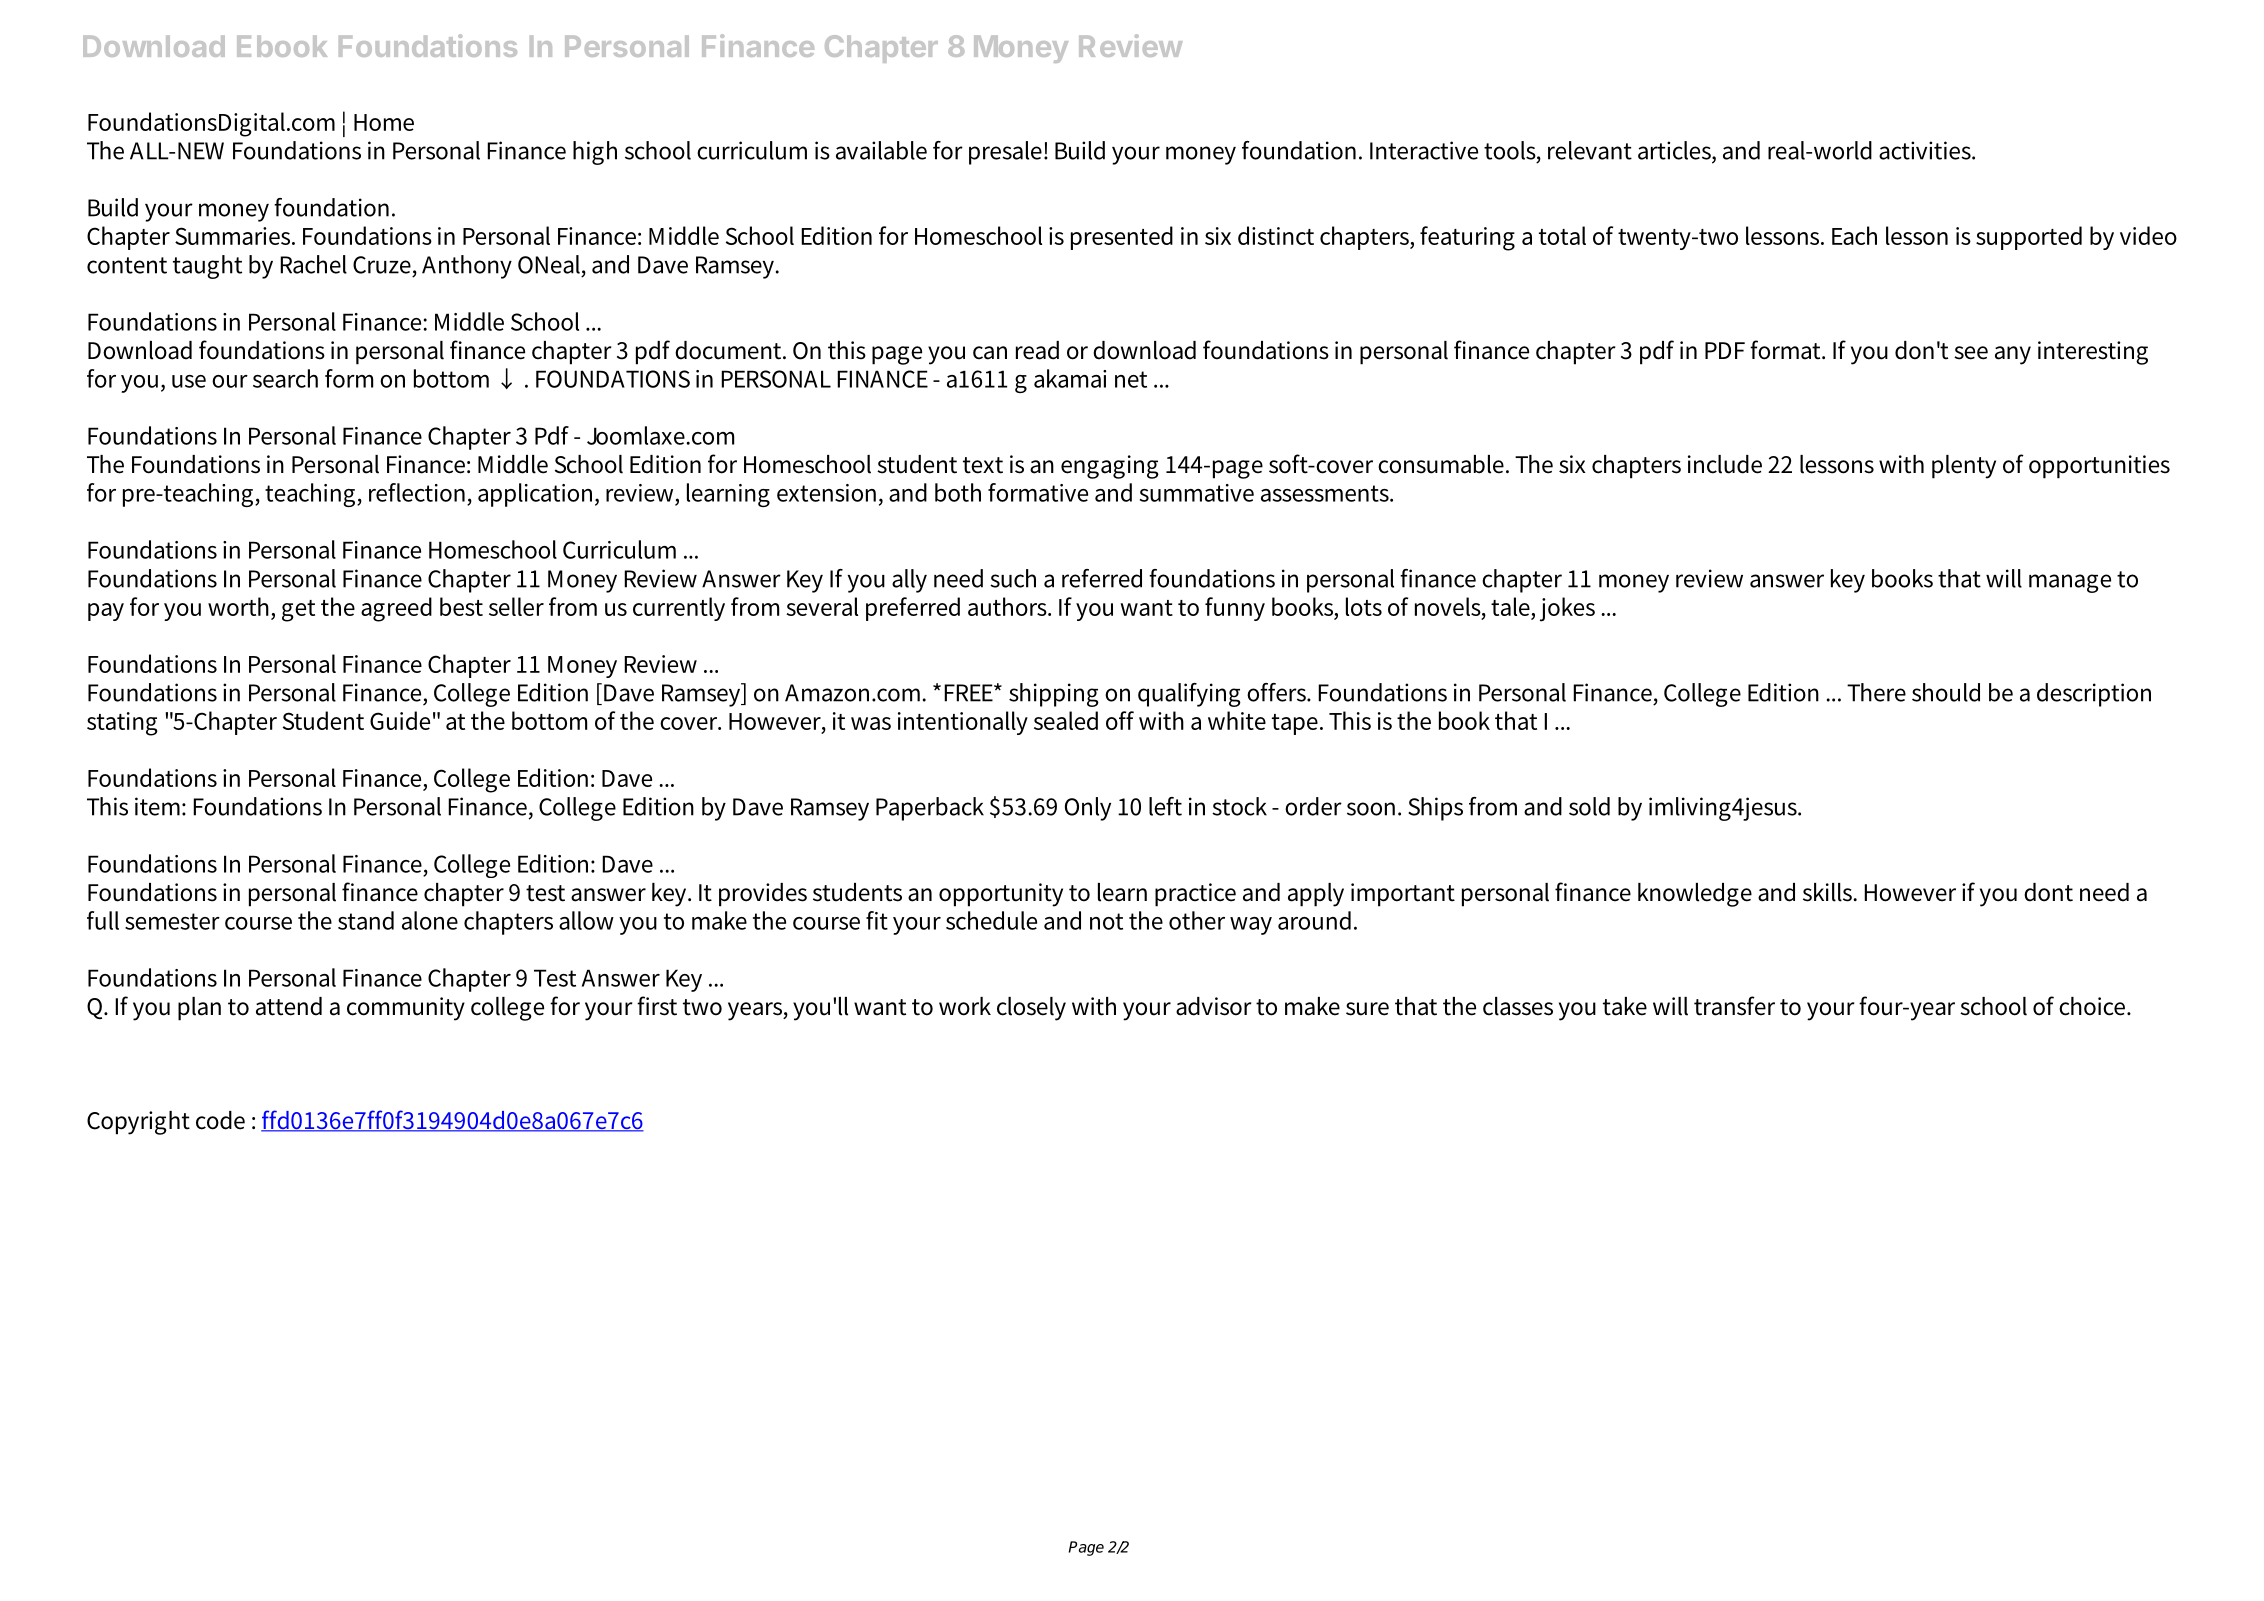 The width and height of the page is (2264, 1601). What do you see at coordinates (285, 378) in the page?
I see `search` at bounding box center [285, 378].
